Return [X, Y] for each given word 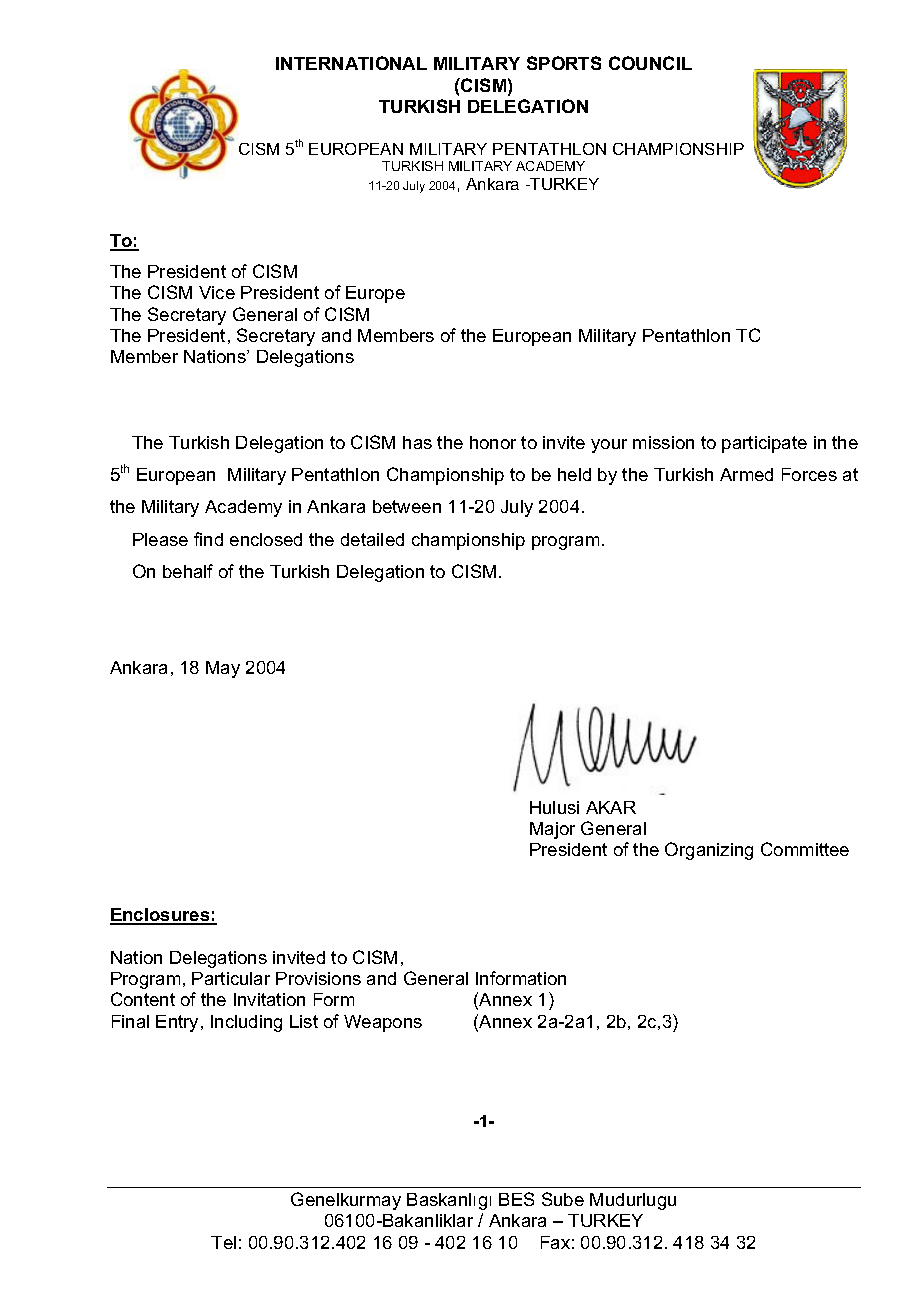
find [208, 539]
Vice [217, 292]
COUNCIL [650, 63]
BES [516, 1199]
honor [493, 442]
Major [552, 830]
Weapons [383, 1023]
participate [764, 444]
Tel [223, 1242]
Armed [746, 474]
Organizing [709, 851]
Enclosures [161, 916]
